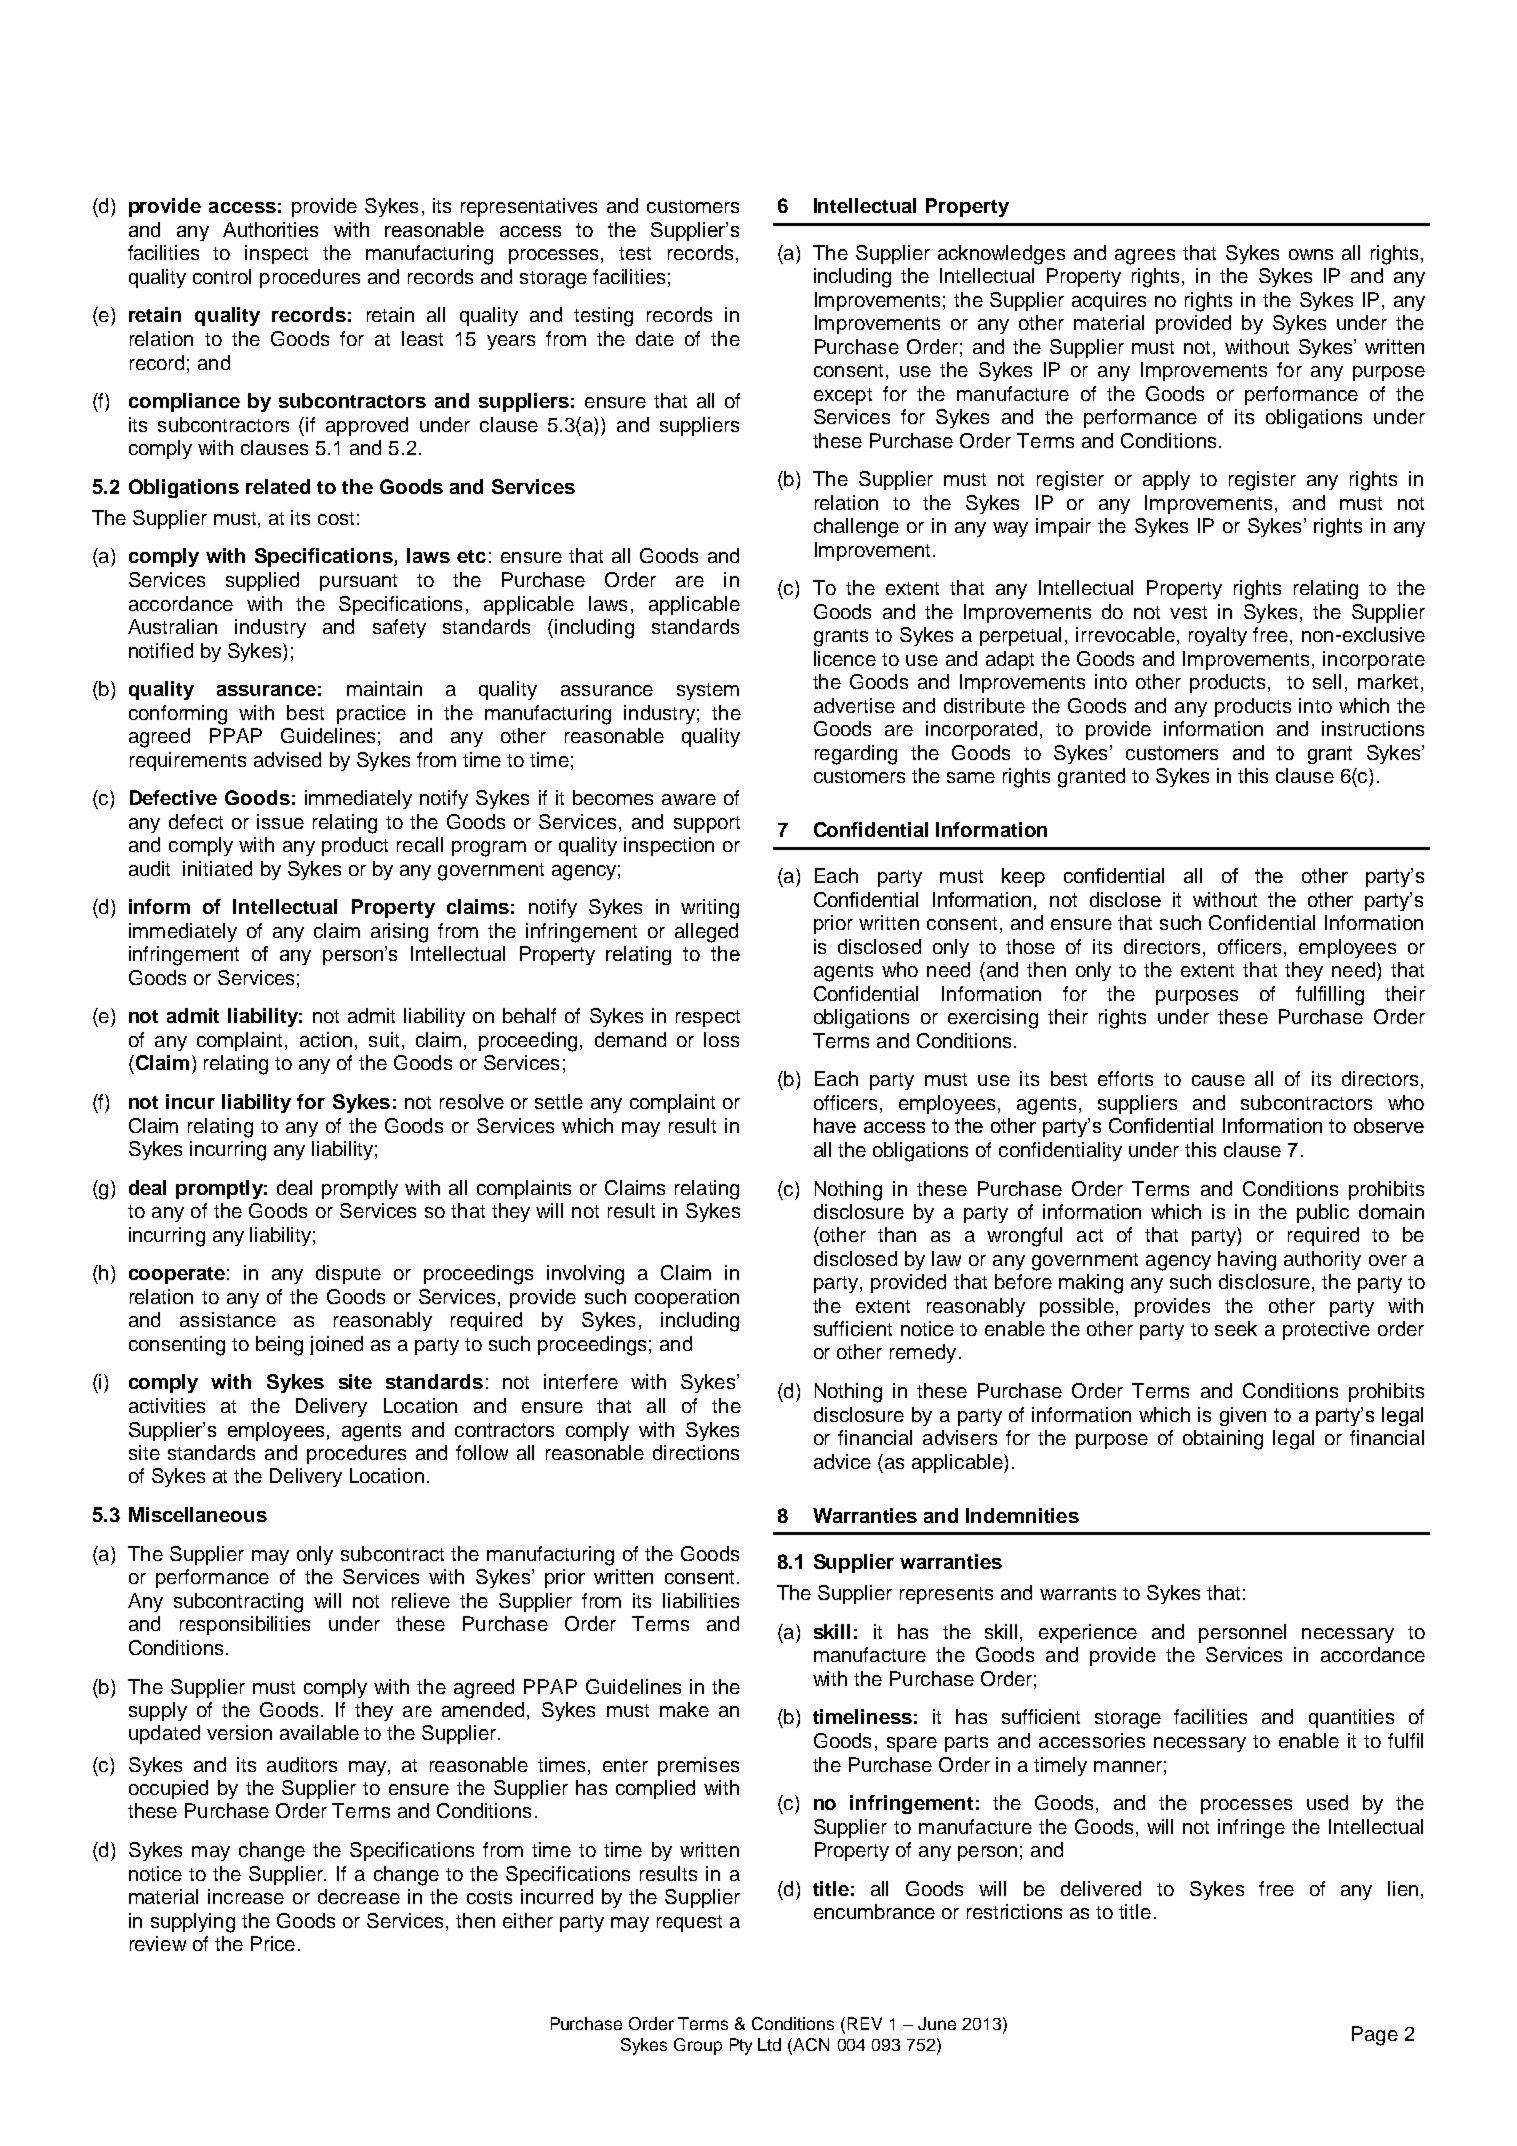 This image has width=1517, height=2146. I want to click on given, so click(1243, 1416).
